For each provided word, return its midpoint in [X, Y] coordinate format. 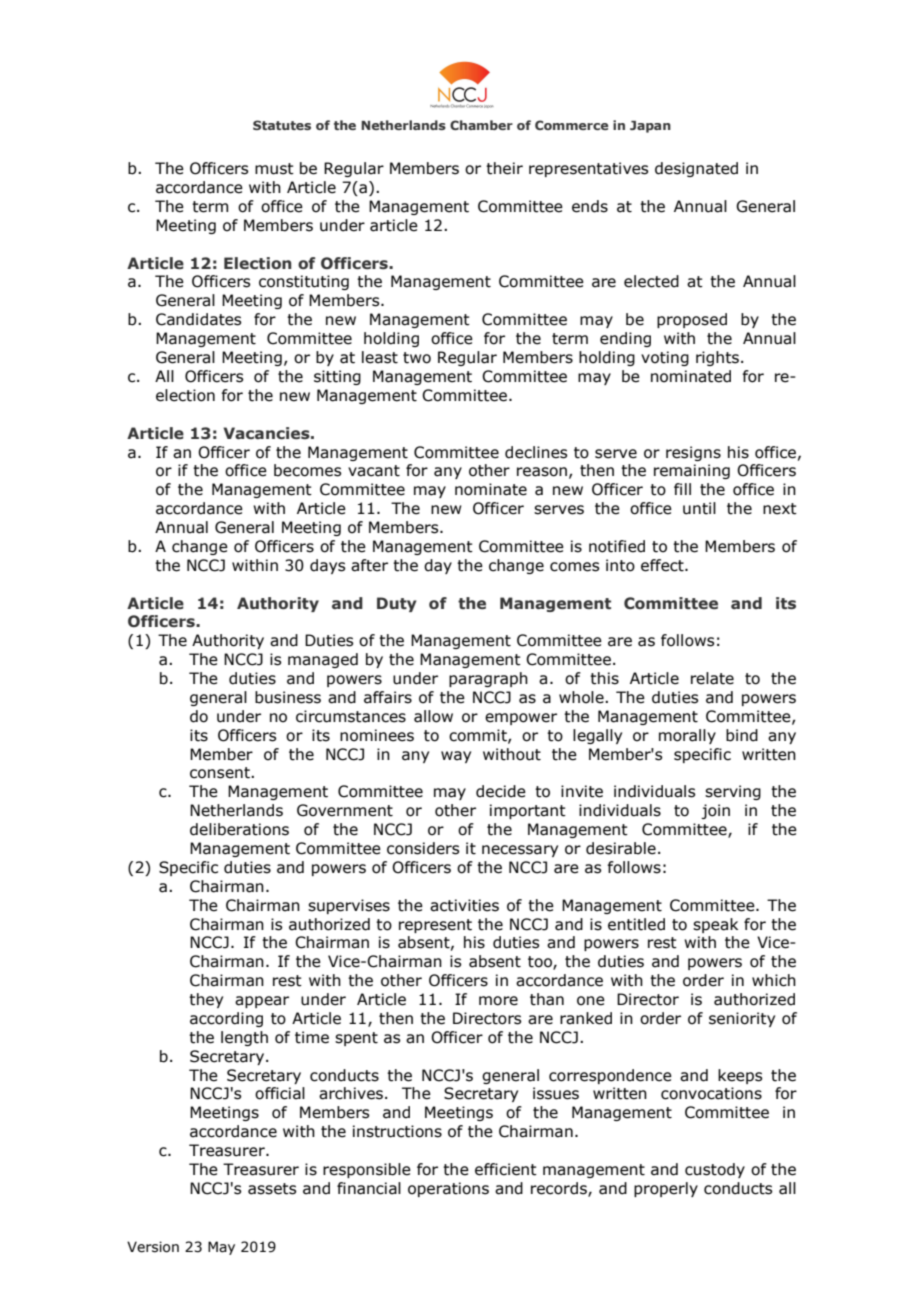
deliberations [239, 829]
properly [666, 1189]
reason [542, 472]
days [327, 566]
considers [423, 848]
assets [272, 1189]
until [699, 508]
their [504, 168]
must [274, 169]
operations [448, 1189]
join [715, 811]
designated [696, 169]
